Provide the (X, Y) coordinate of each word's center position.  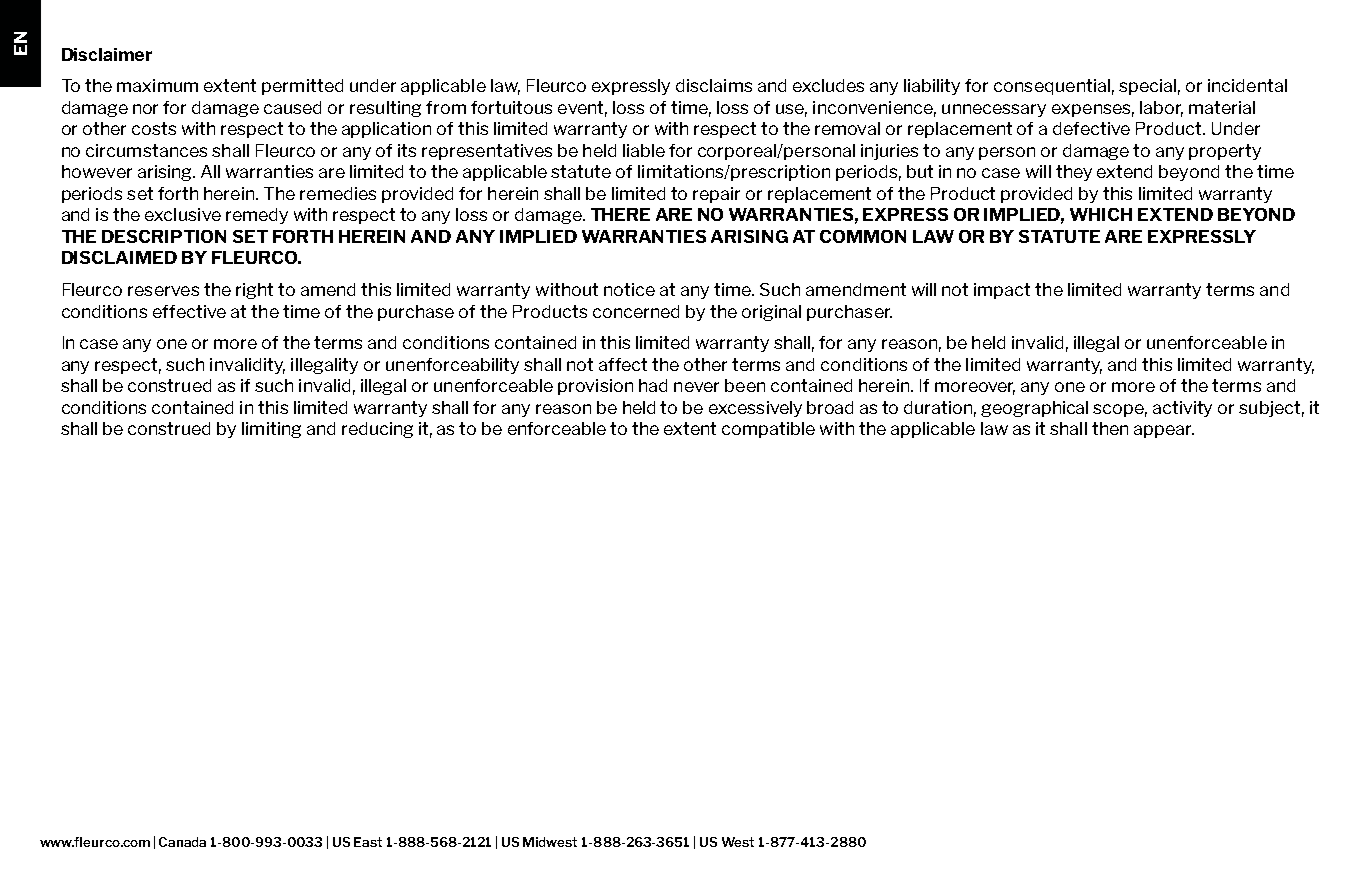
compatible (768, 430)
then (1110, 428)
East (368, 842)
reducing (377, 430)
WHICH (1101, 214)
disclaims (714, 85)
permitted (302, 87)
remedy (257, 216)
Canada (182, 842)
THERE (620, 214)
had (653, 385)
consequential (1052, 87)
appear (1164, 431)
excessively (755, 409)
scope (1120, 410)
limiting (271, 430)
